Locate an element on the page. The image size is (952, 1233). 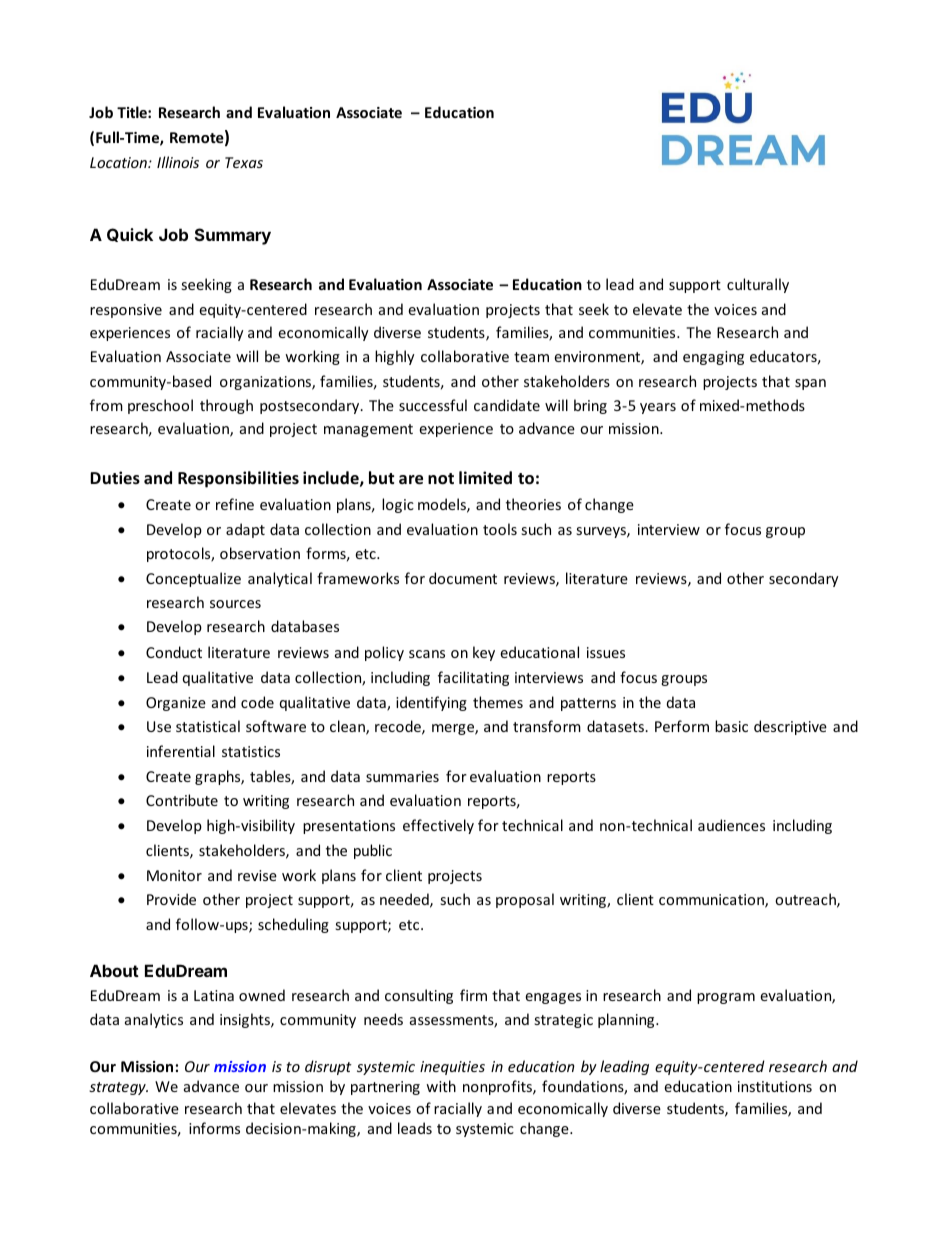
preschool is located at coordinates (160, 406).
